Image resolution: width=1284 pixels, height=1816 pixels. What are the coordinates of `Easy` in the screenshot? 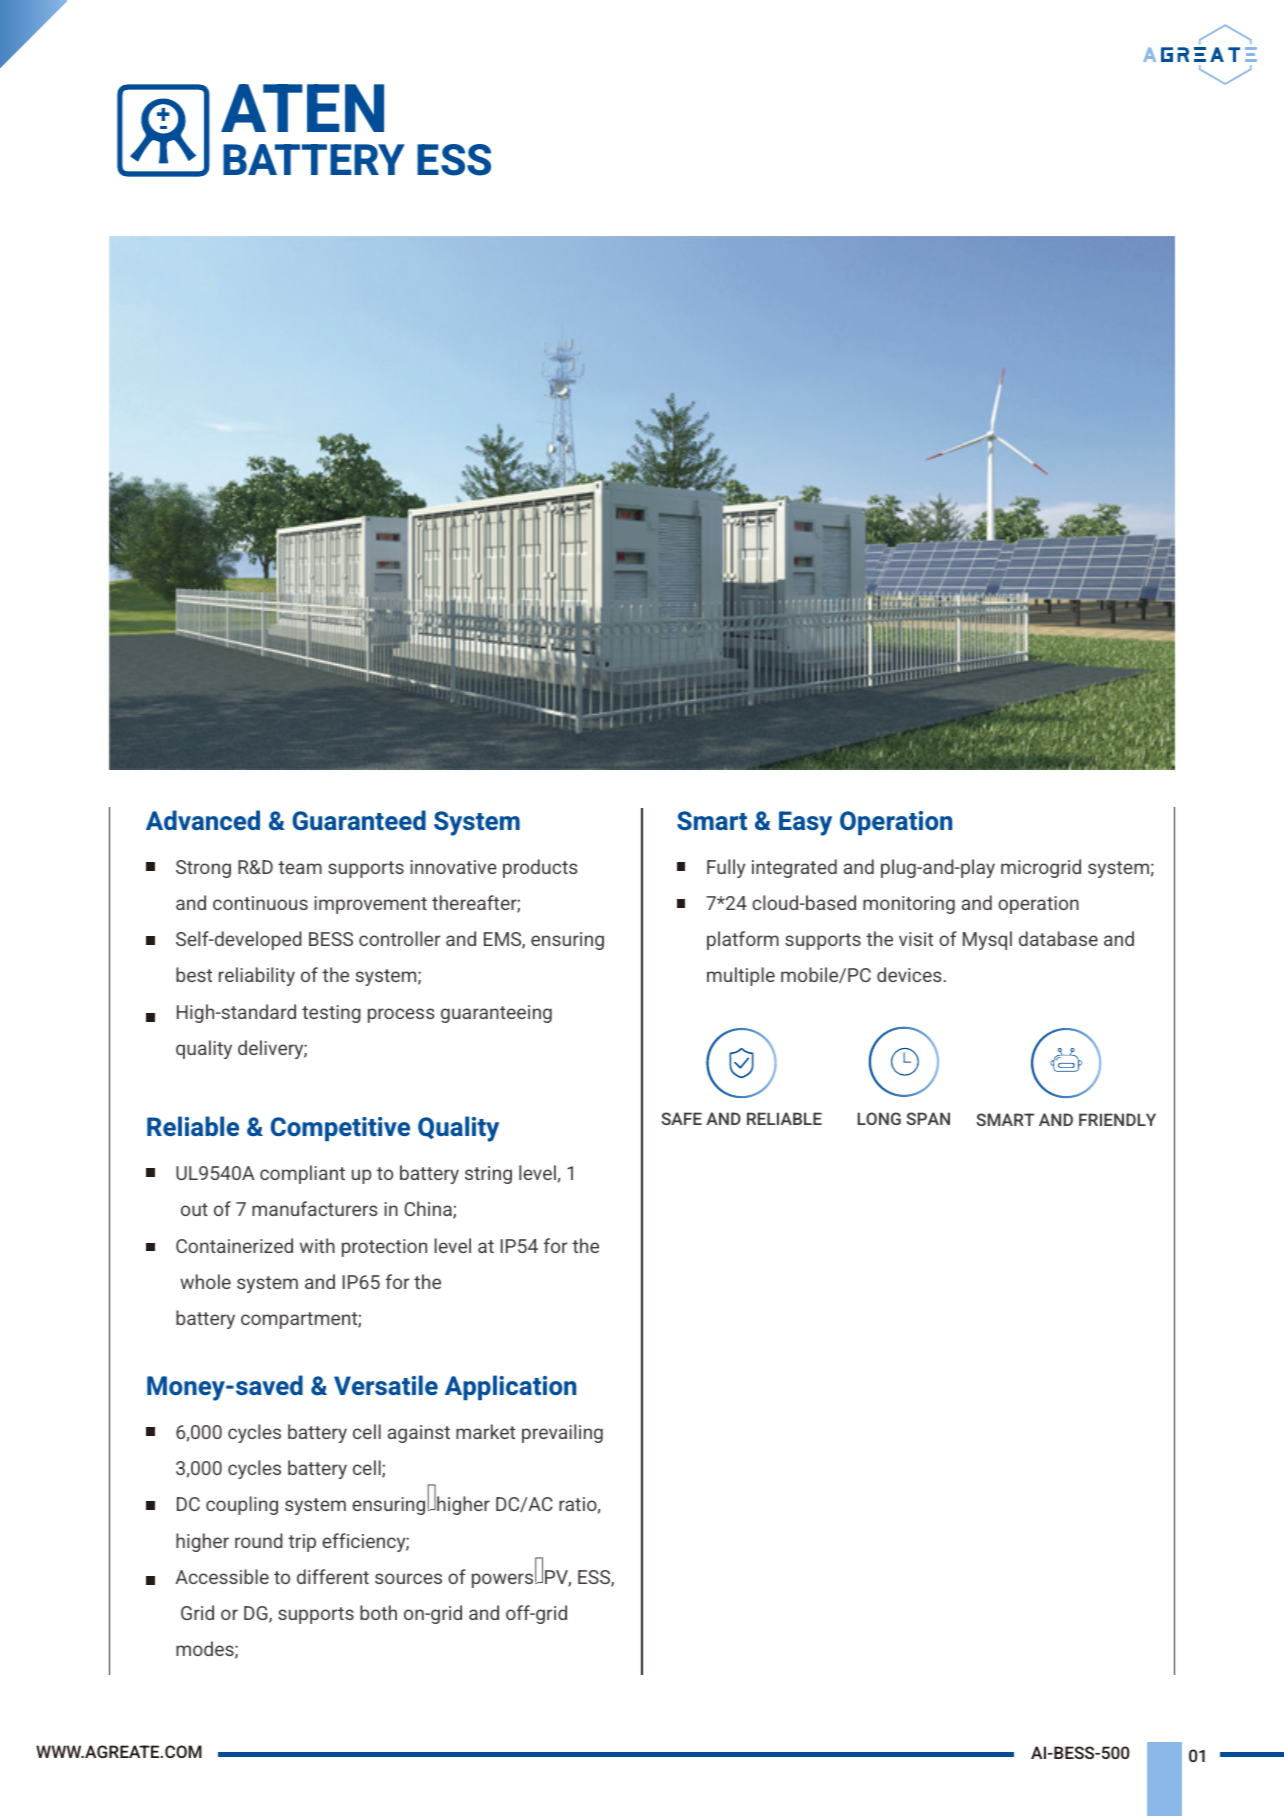 It's located at (805, 823).
